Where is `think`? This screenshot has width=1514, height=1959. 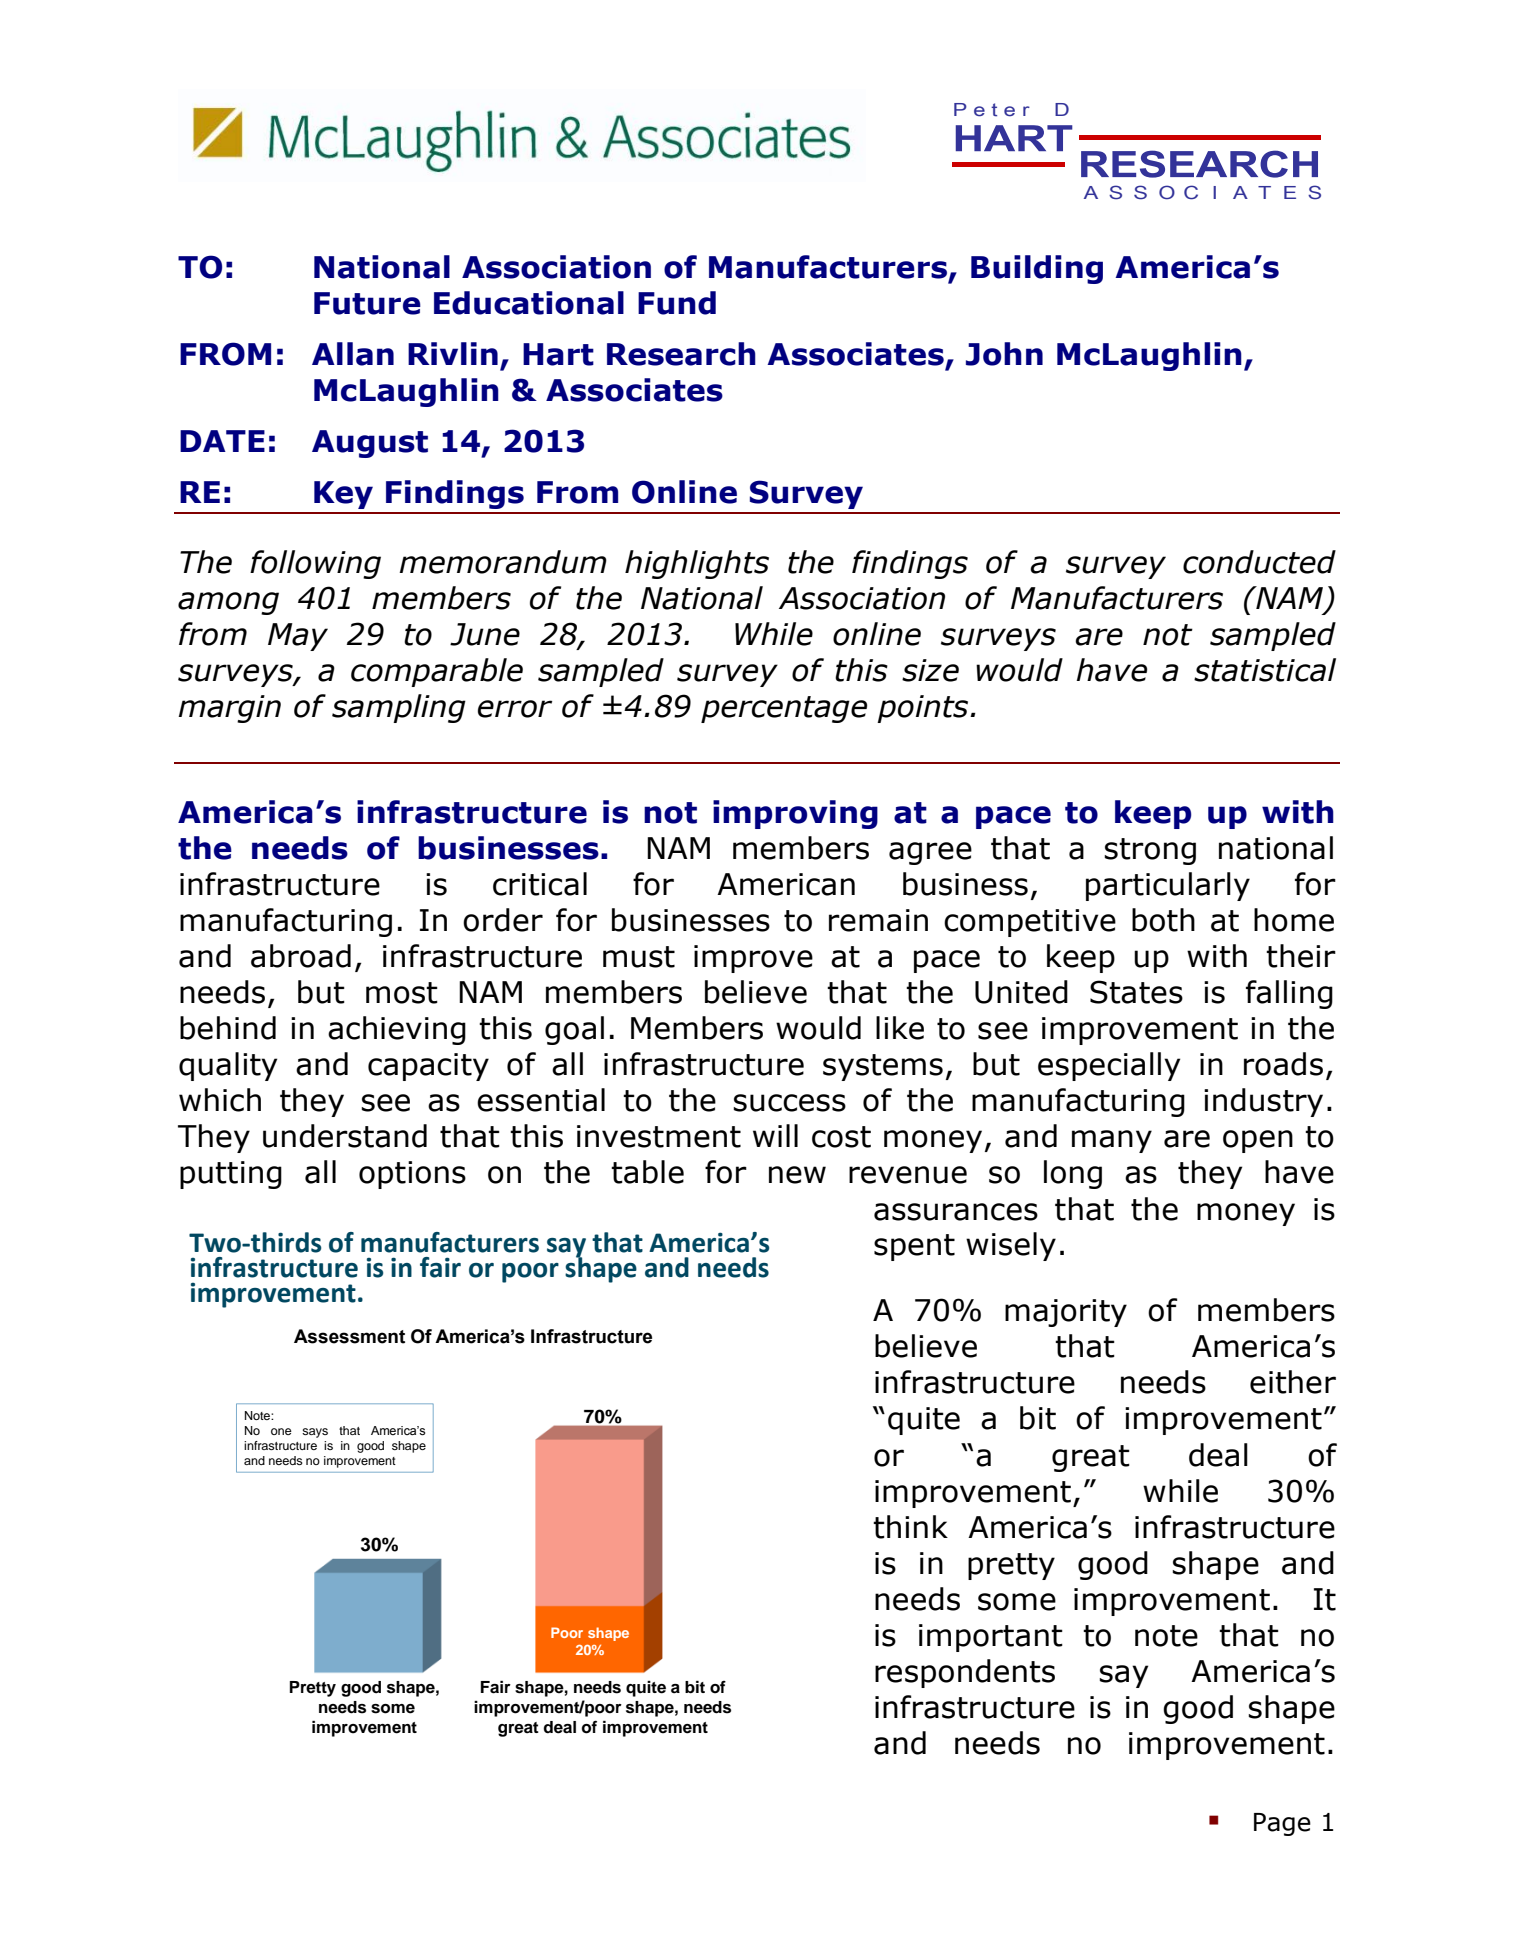
think is located at coordinates (910, 1527).
